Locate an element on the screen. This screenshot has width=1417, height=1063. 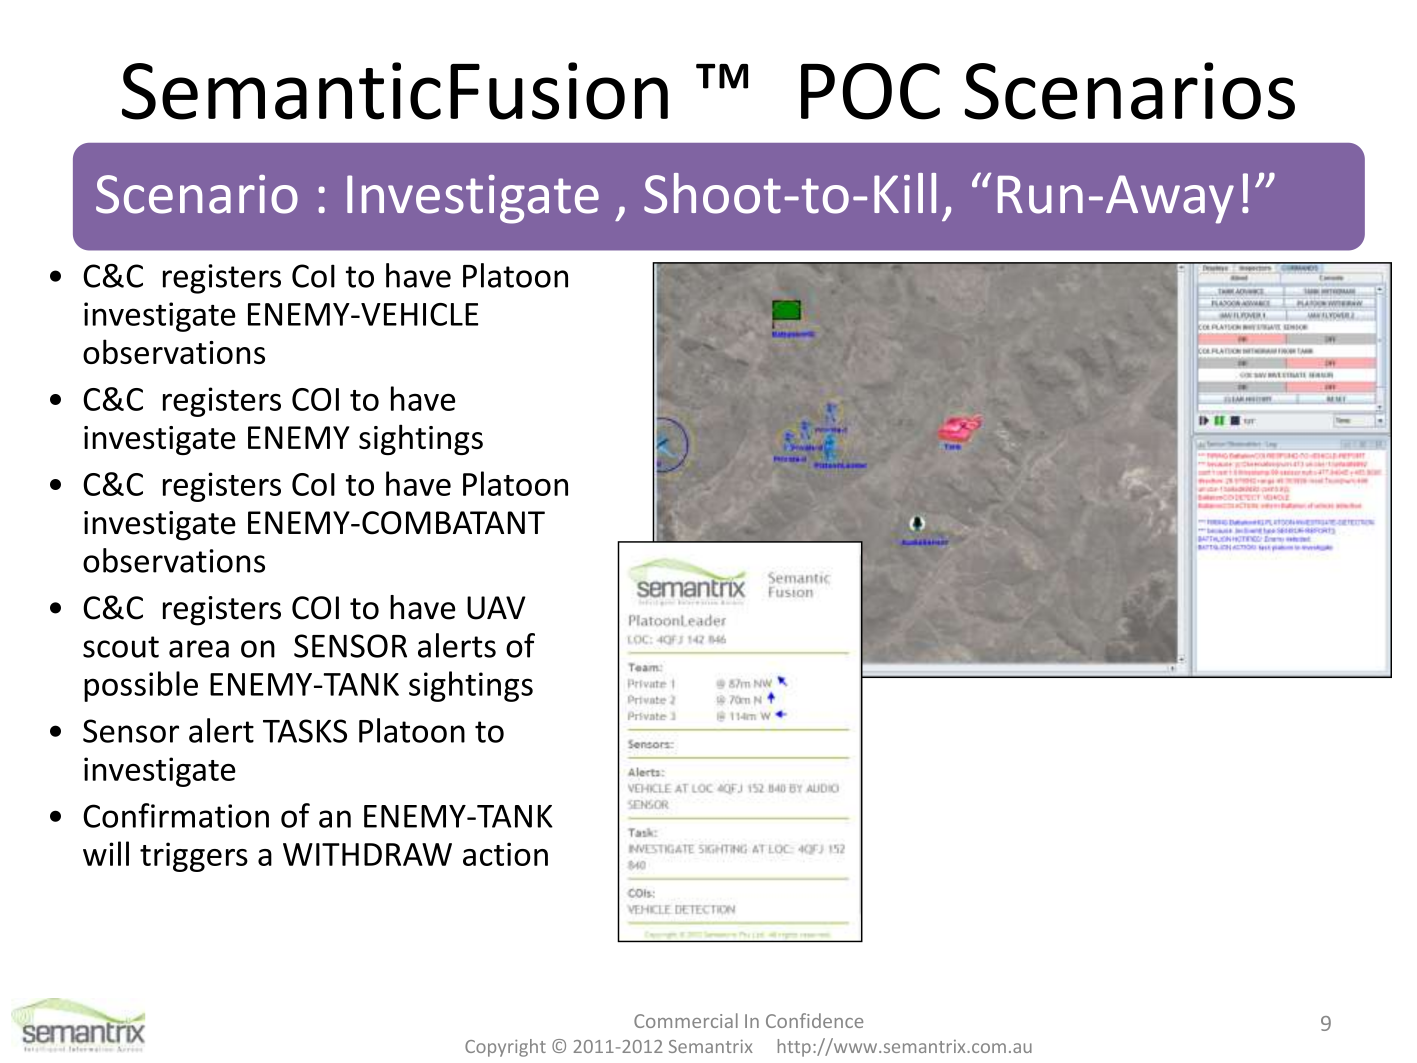
Confidence is located at coordinates (814, 1020).
